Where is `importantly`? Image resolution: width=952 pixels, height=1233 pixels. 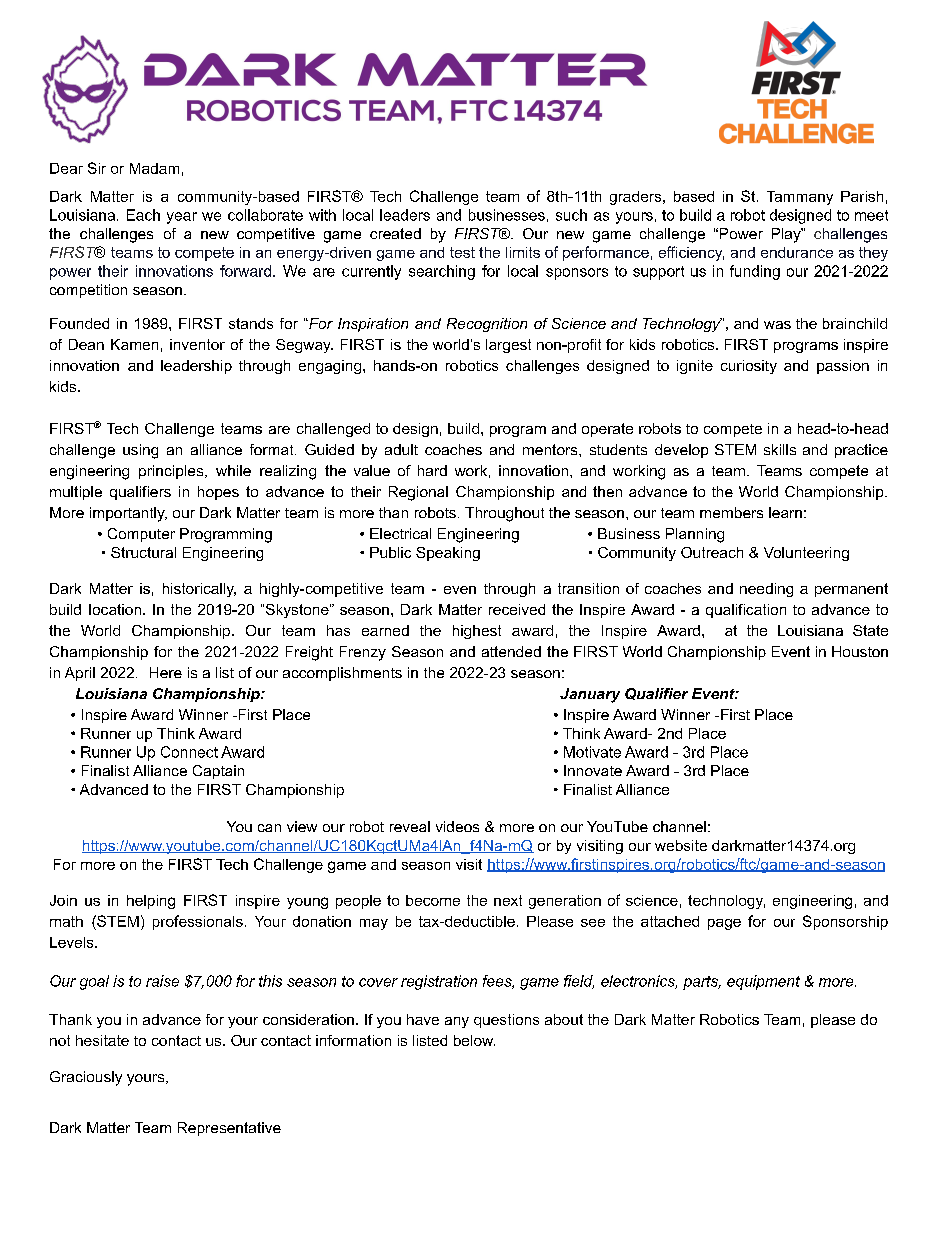 importantly is located at coordinates (128, 514).
